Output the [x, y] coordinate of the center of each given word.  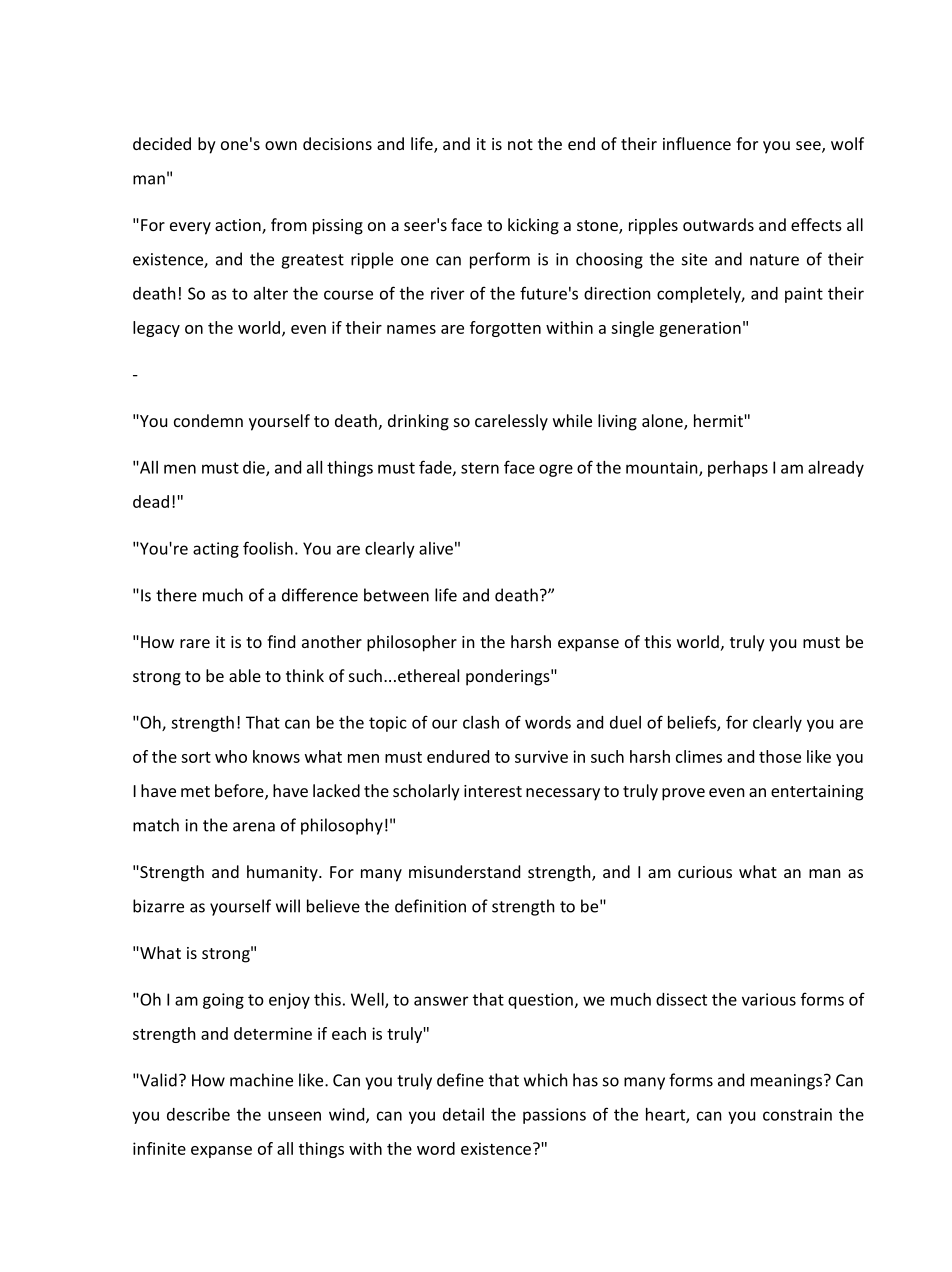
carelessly [511, 422]
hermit [718, 420]
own [281, 145]
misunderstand [464, 871]
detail [463, 1114]
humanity [283, 873]
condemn [208, 420]
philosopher [412, 643]
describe [198, 1114]
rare [195, 643]
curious [705, 872]
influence [697, 143]
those [780, 756]
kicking [533, 226]
